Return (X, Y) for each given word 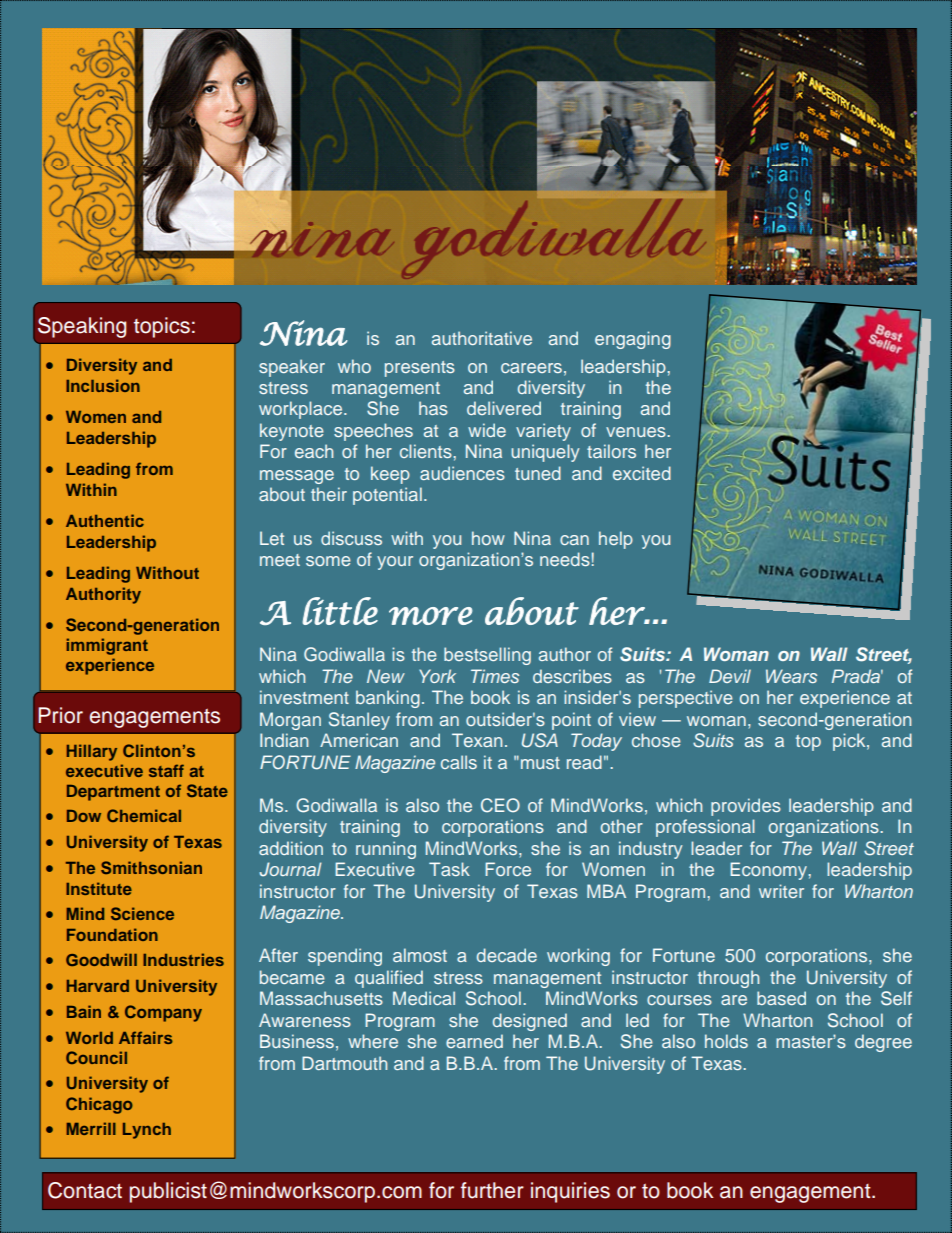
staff (166, 770)
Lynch (147, 1131)
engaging (633, 340)
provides (746, 807)
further (492, 1190)
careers (531, 368)
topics (162, 327)
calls (459, 762)
